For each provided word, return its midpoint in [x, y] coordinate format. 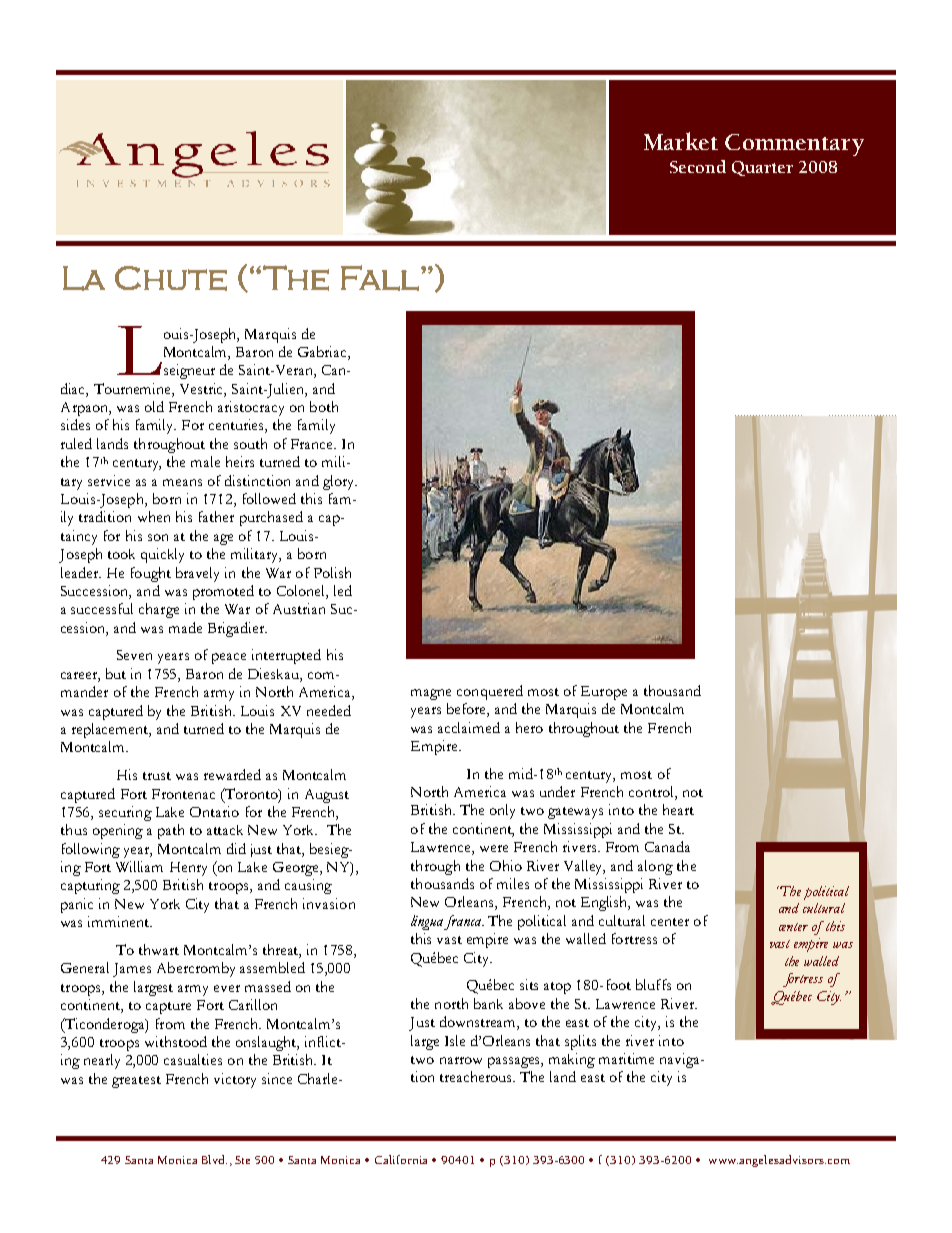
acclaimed [469, 727]
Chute [171, 278]
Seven [134, 655]
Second [698, 166]
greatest [136, 1082]
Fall [380, 278]
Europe [604, 693]
